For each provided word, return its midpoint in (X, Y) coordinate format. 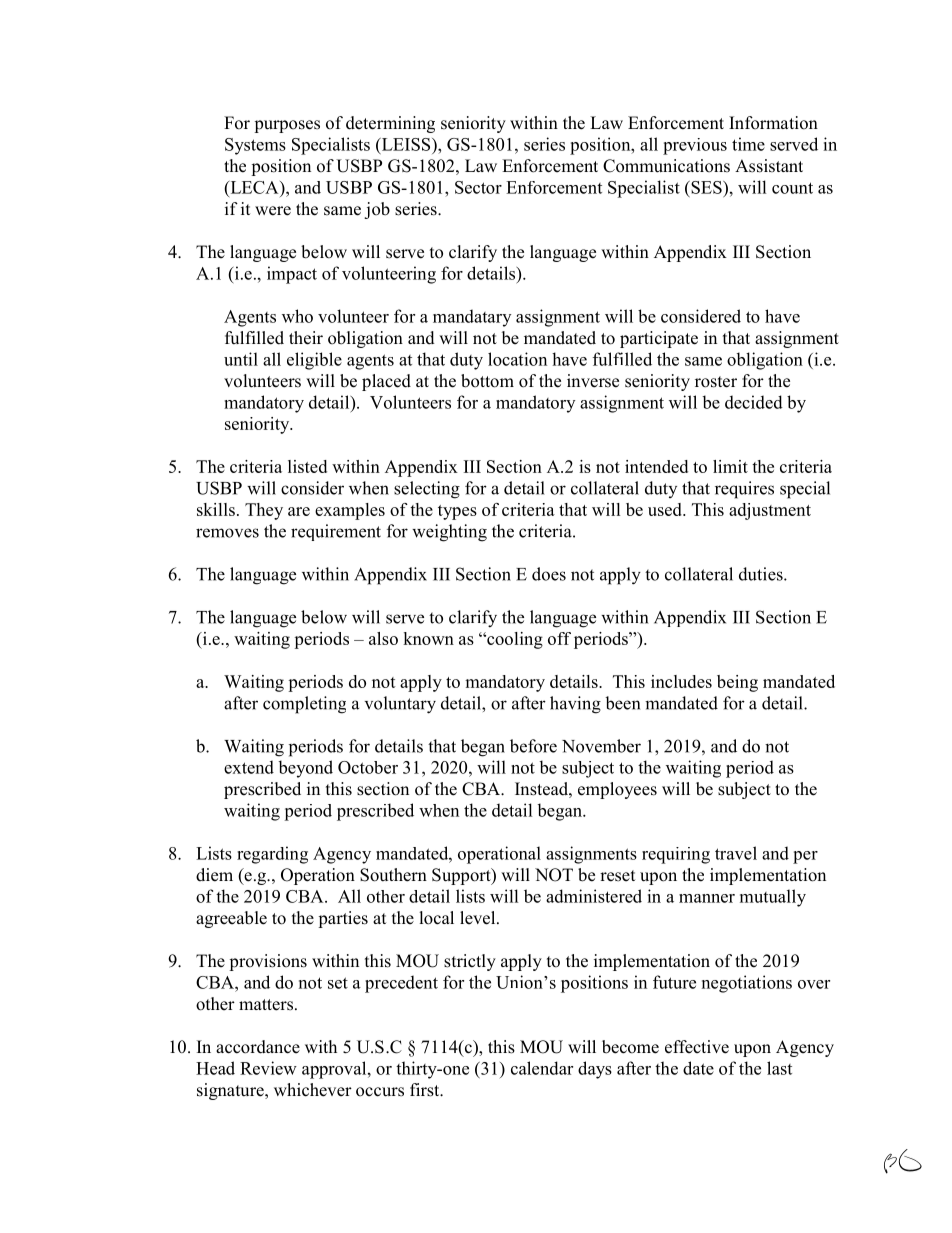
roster (716, 382)
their (306, 338)
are (299, 511)
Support (462, 876)
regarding (272, 855)
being (737, 683)
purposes (287, 126)
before (533, 746)
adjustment (770, 511)
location (517, 359)
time (748, 144)
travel (736, 853)
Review (268, 1068)
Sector (478, 187)
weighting (449, 533)
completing (304, 705)
